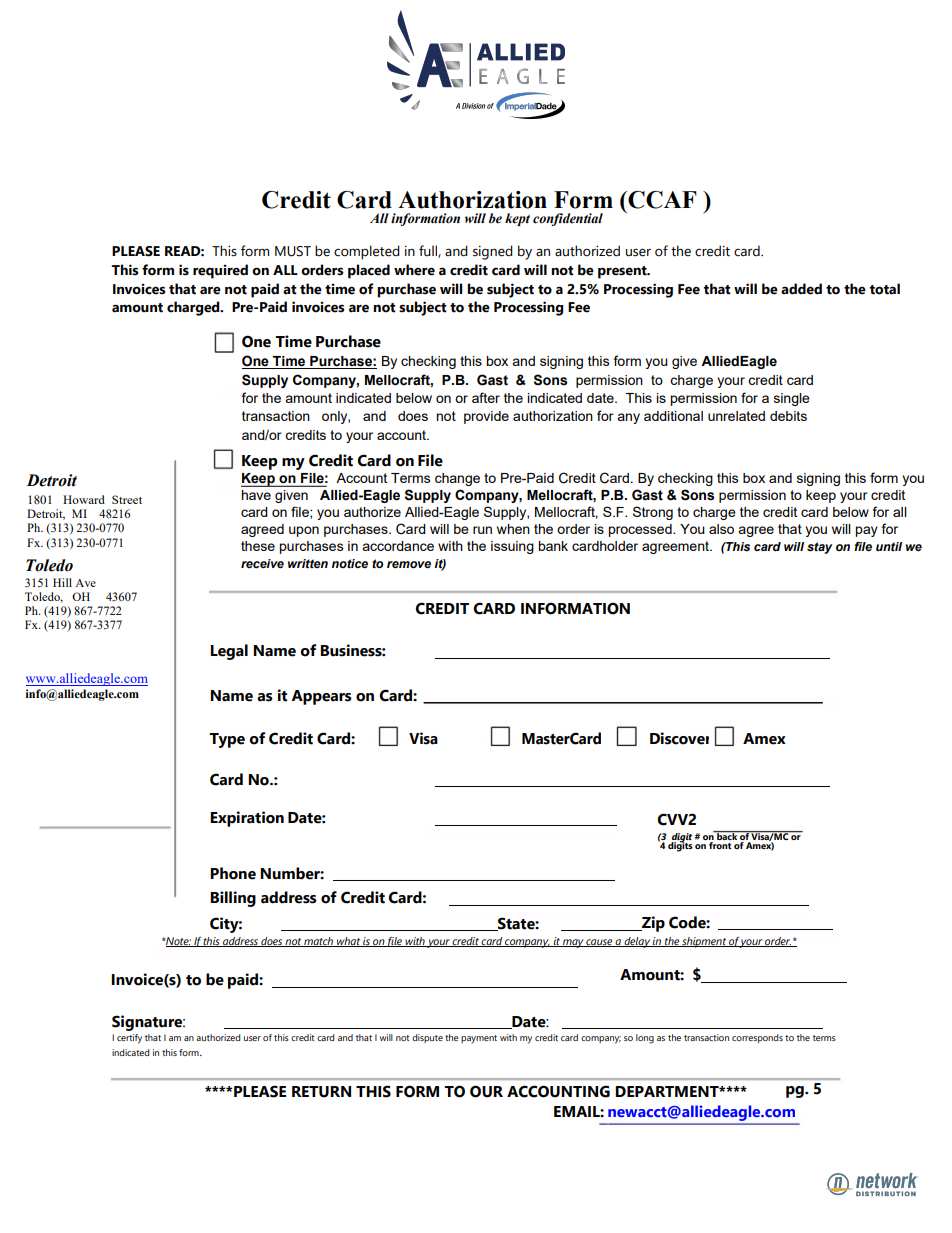 The height and width of the screenshot is (1233, 952). What do you see at coordinates (801, 289) in the screenshot?
I see `added` at bounding box center [801, 289].
